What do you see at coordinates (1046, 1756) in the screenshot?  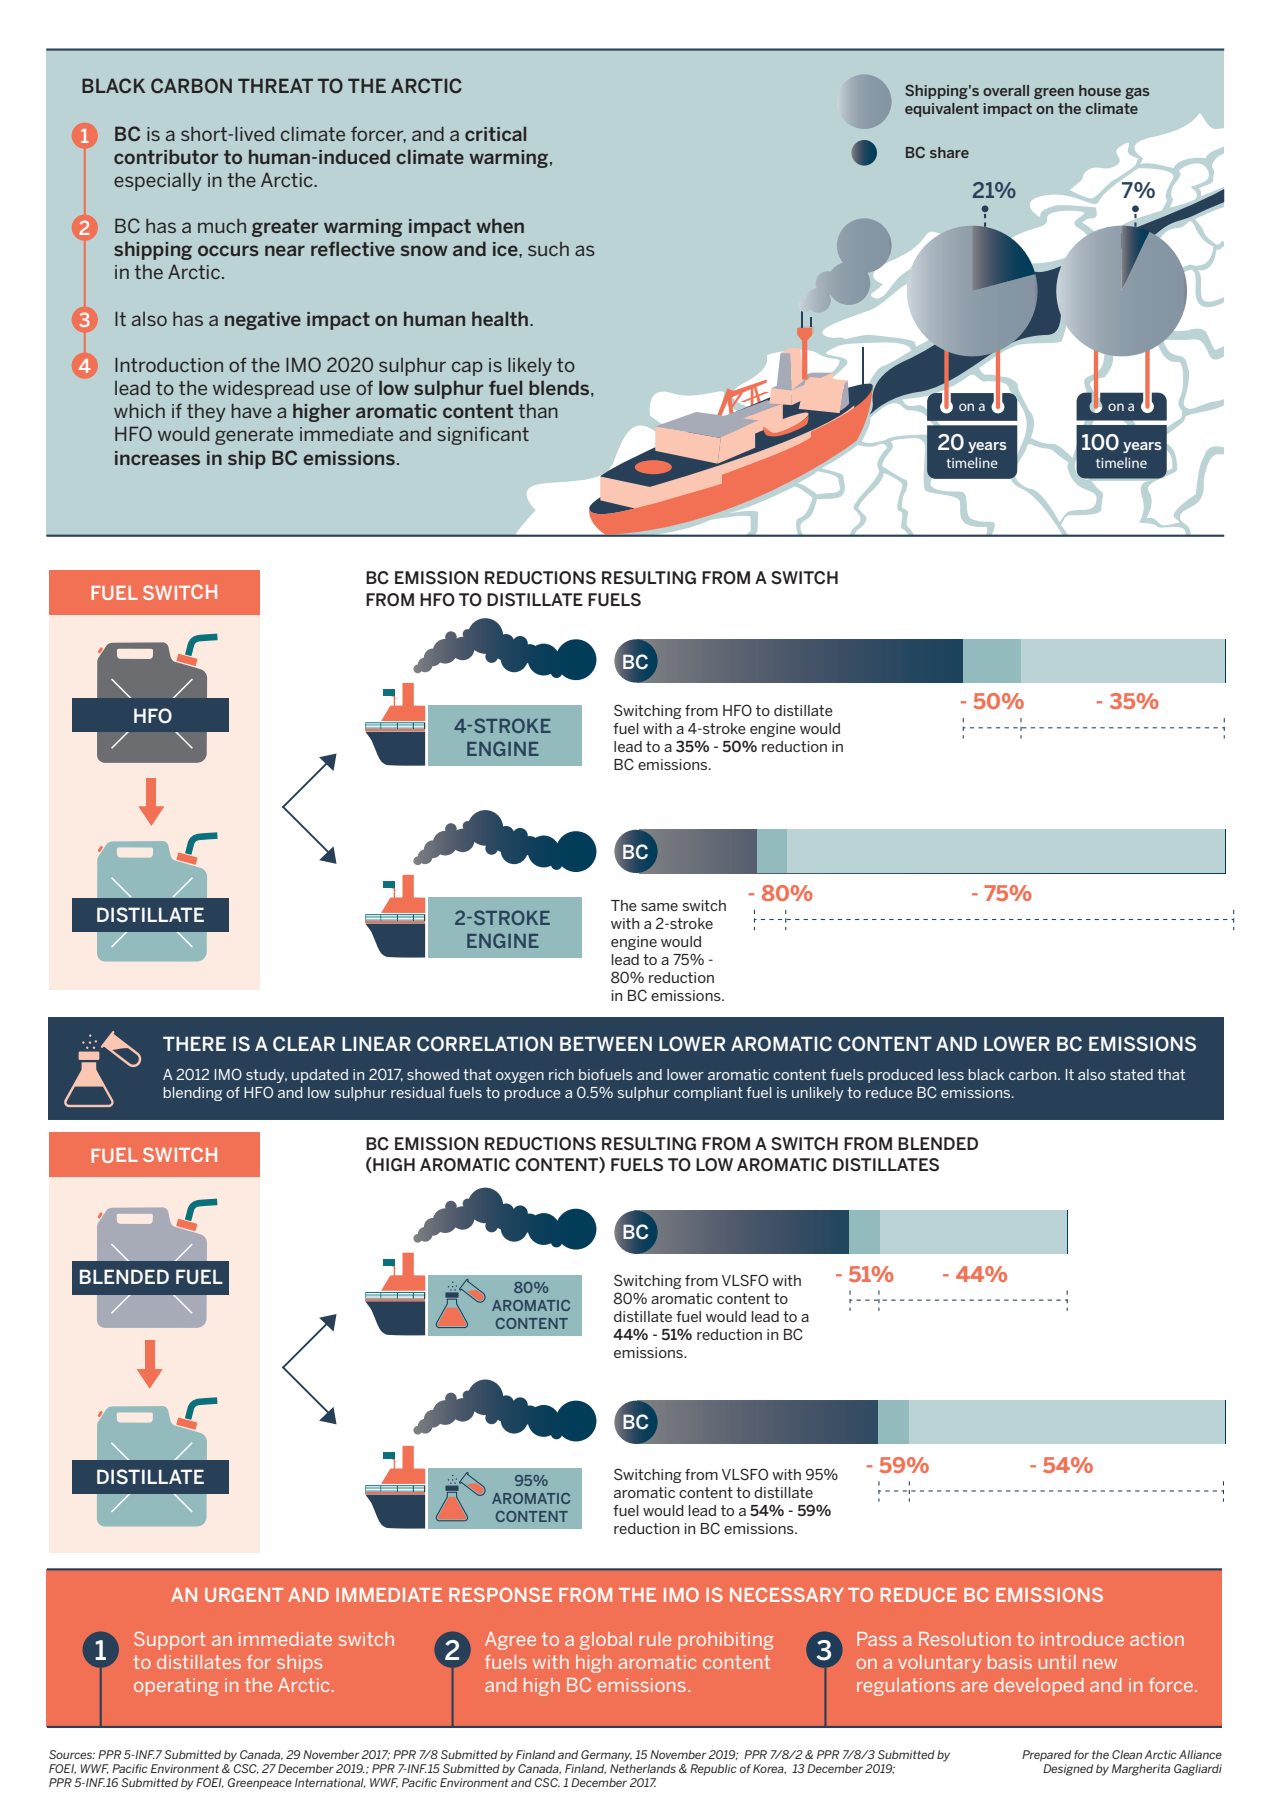 I see `Prepared` at bounding box center [1046, 1756].
